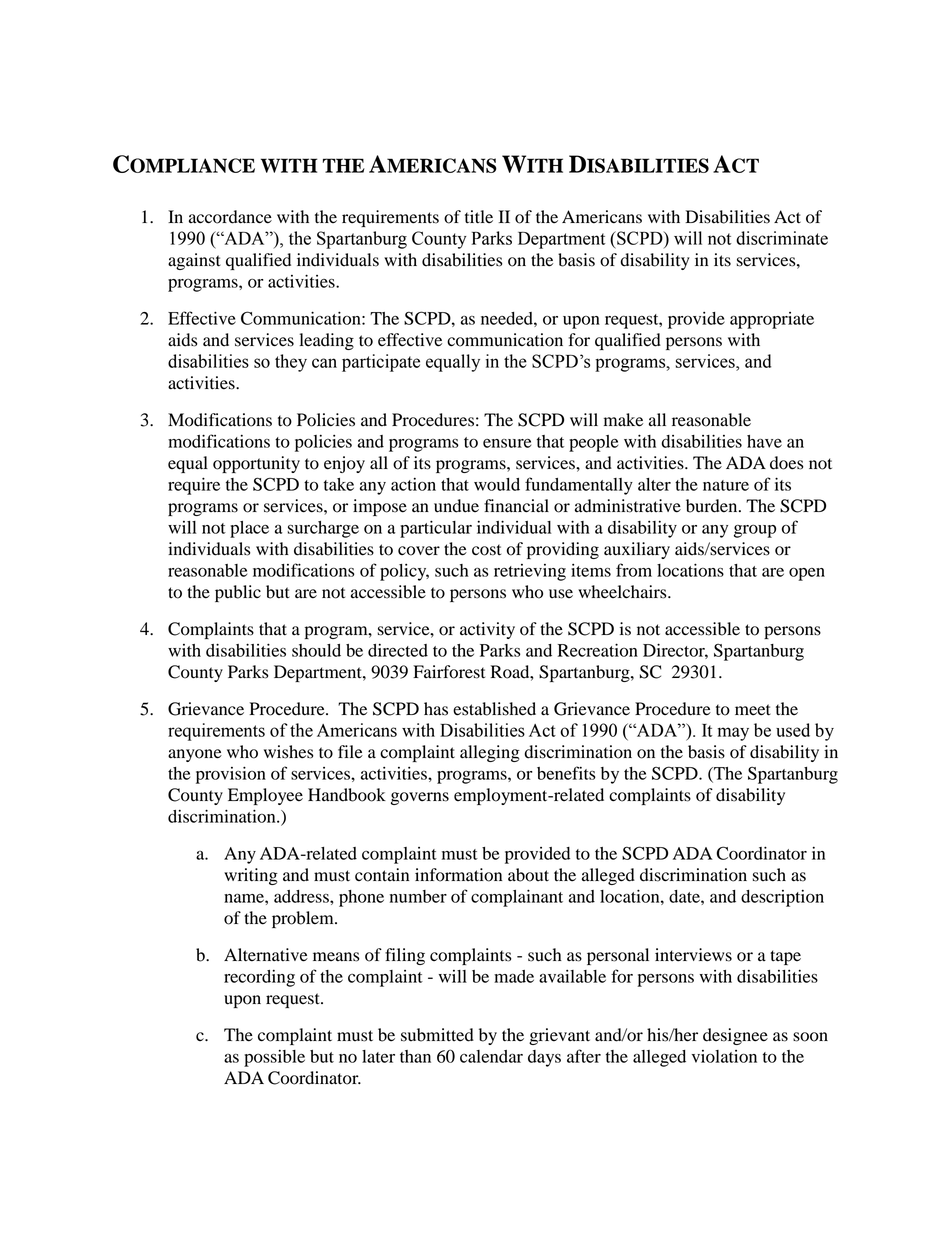  I want to click on financial, so click(516, 506).
